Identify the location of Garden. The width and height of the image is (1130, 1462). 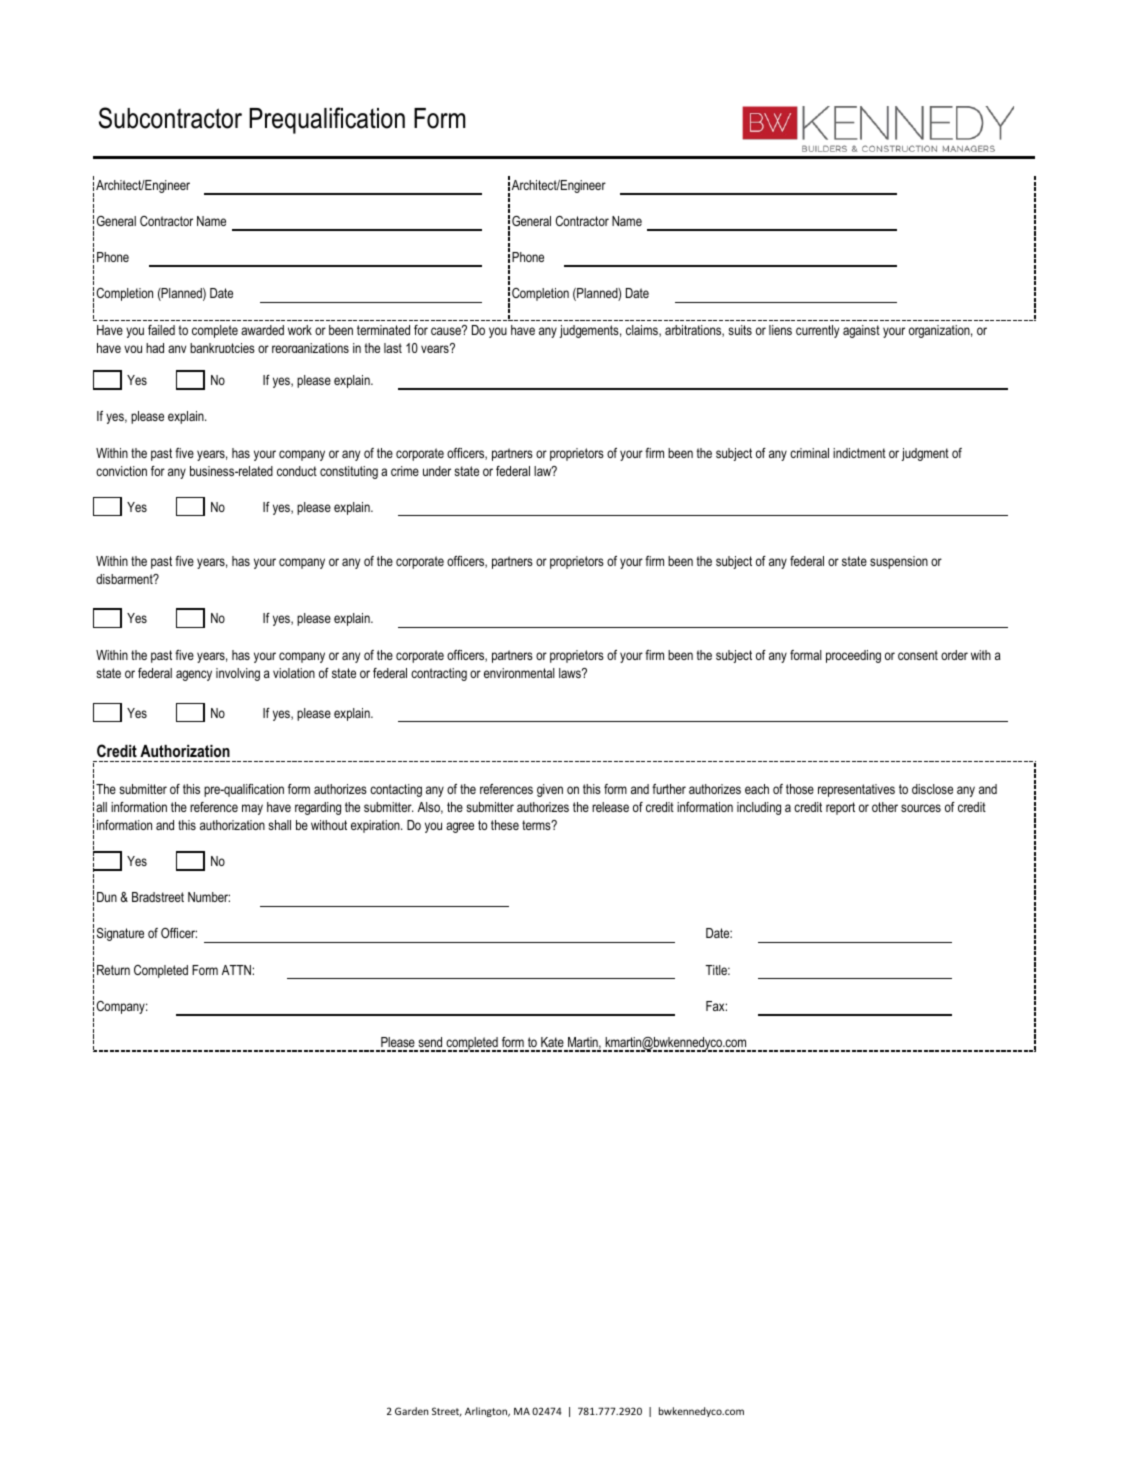
(411, 1411).
